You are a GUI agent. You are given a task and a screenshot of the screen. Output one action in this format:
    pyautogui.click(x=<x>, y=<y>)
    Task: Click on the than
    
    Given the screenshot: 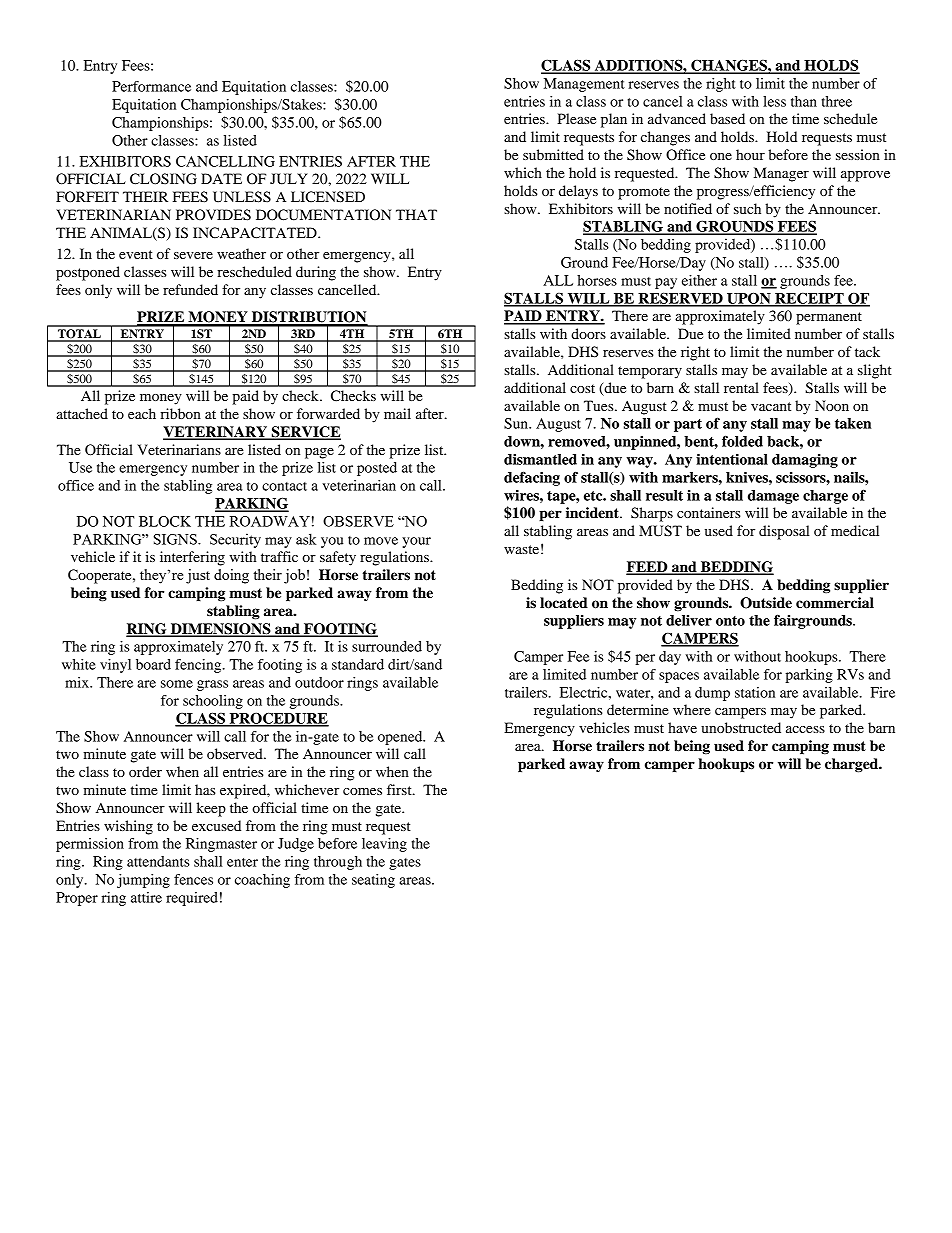 What is the action you would take?
    pyautogui.click(x=804, y=101)
